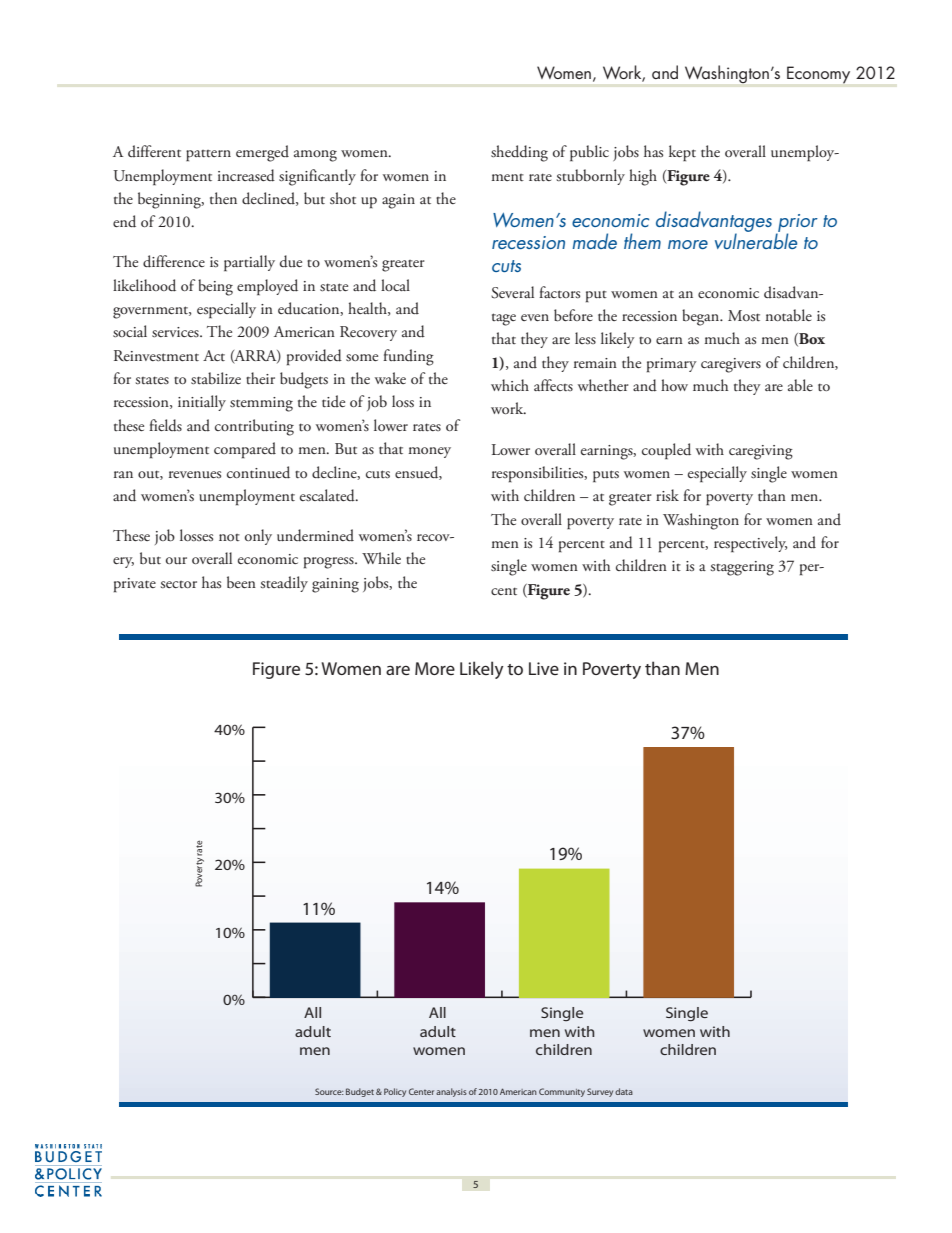 This document has height=1233, width=952. Describe the element at coordinates (519, 153) in the document. I see `shedding` at that location.
